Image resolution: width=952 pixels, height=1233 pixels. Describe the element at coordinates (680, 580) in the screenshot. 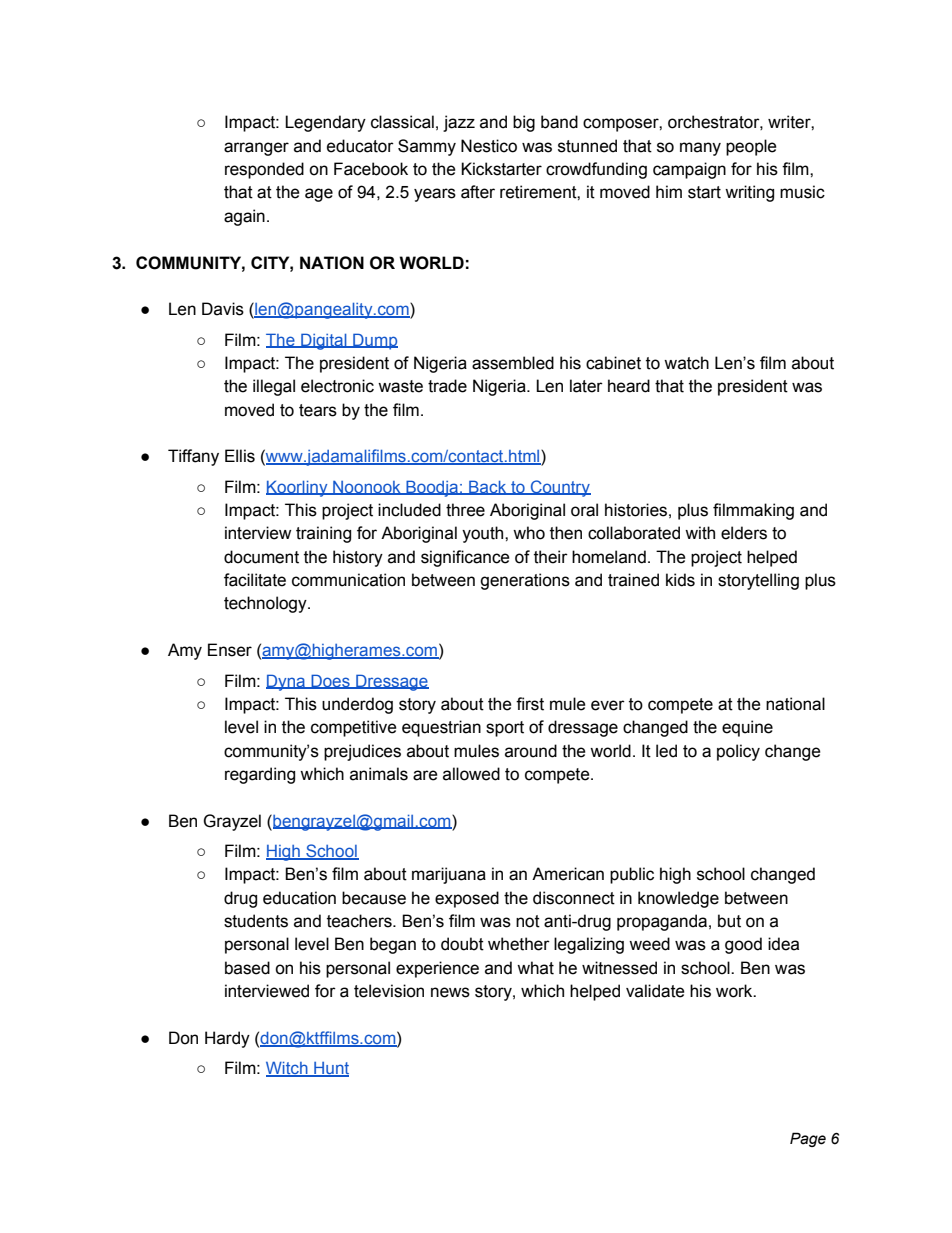

I see `kids` at that location.
